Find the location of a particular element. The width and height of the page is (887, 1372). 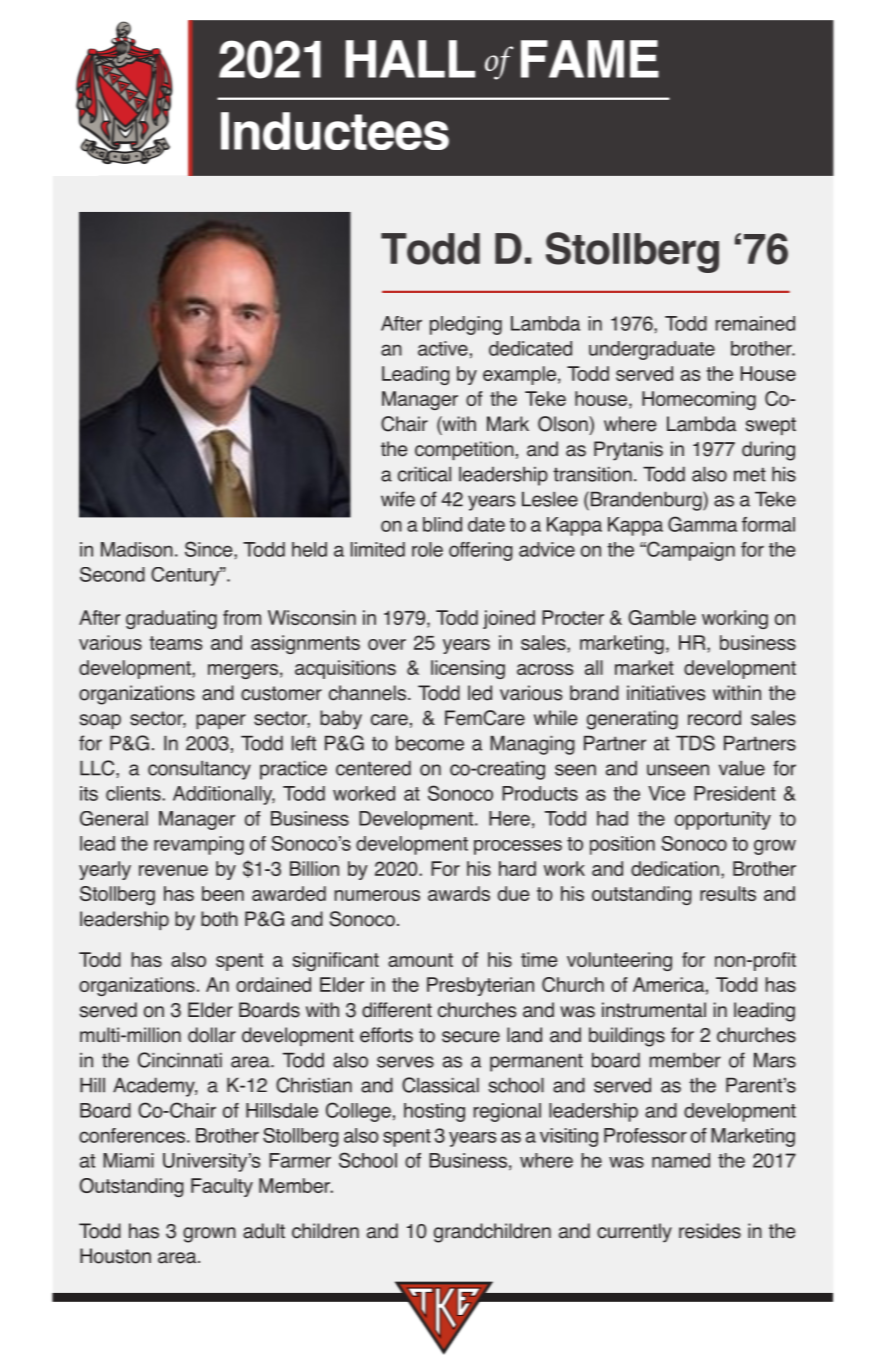

teams is located at coordinates (176, 643).
